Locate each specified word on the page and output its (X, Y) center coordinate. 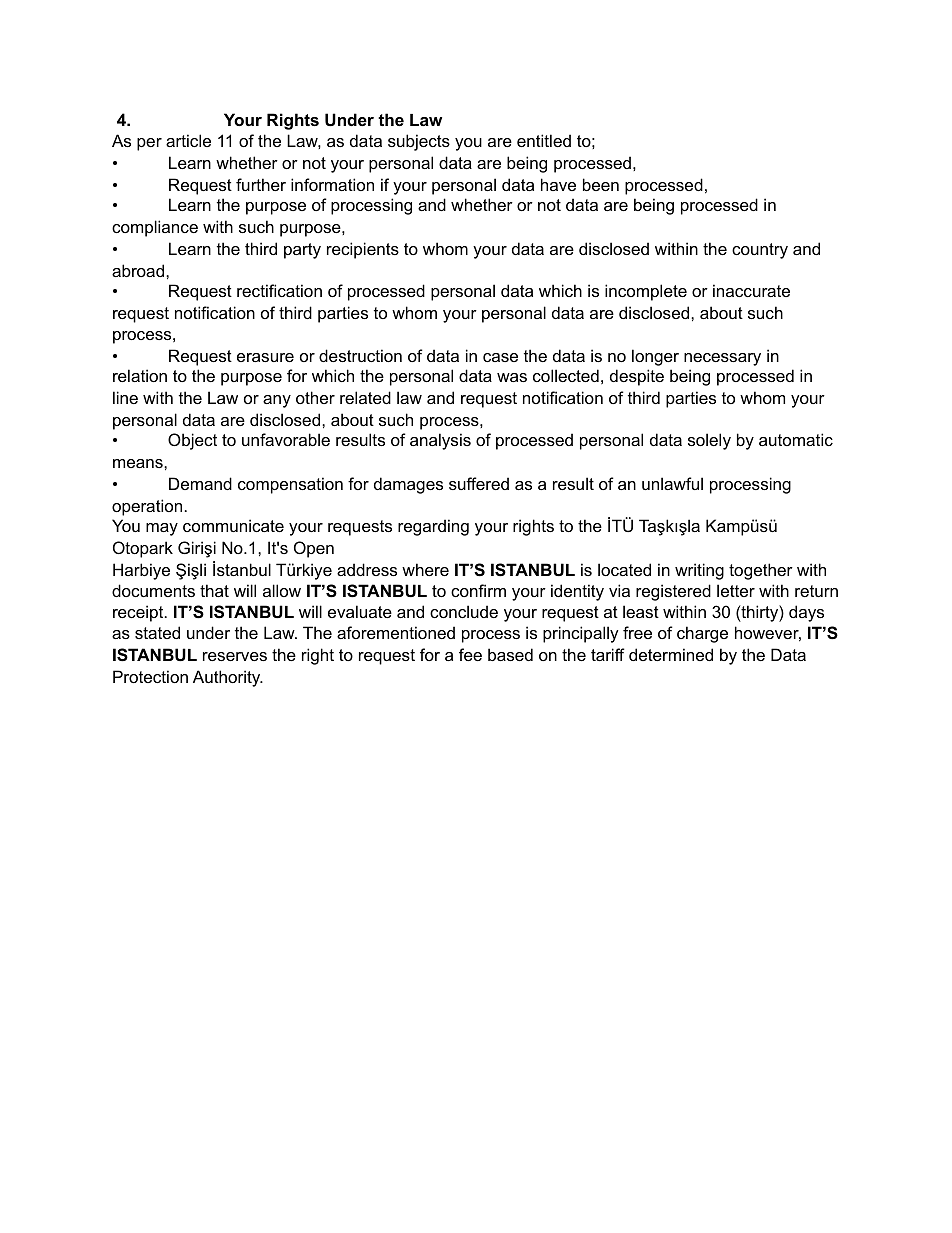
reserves (235, 656)
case (500, 357)
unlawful (672, 483)
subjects (419, 142)
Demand (200, 483)
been (601, 184)
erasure (265, 357)
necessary (722, 359)
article (188, 140)
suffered (479, 483)
